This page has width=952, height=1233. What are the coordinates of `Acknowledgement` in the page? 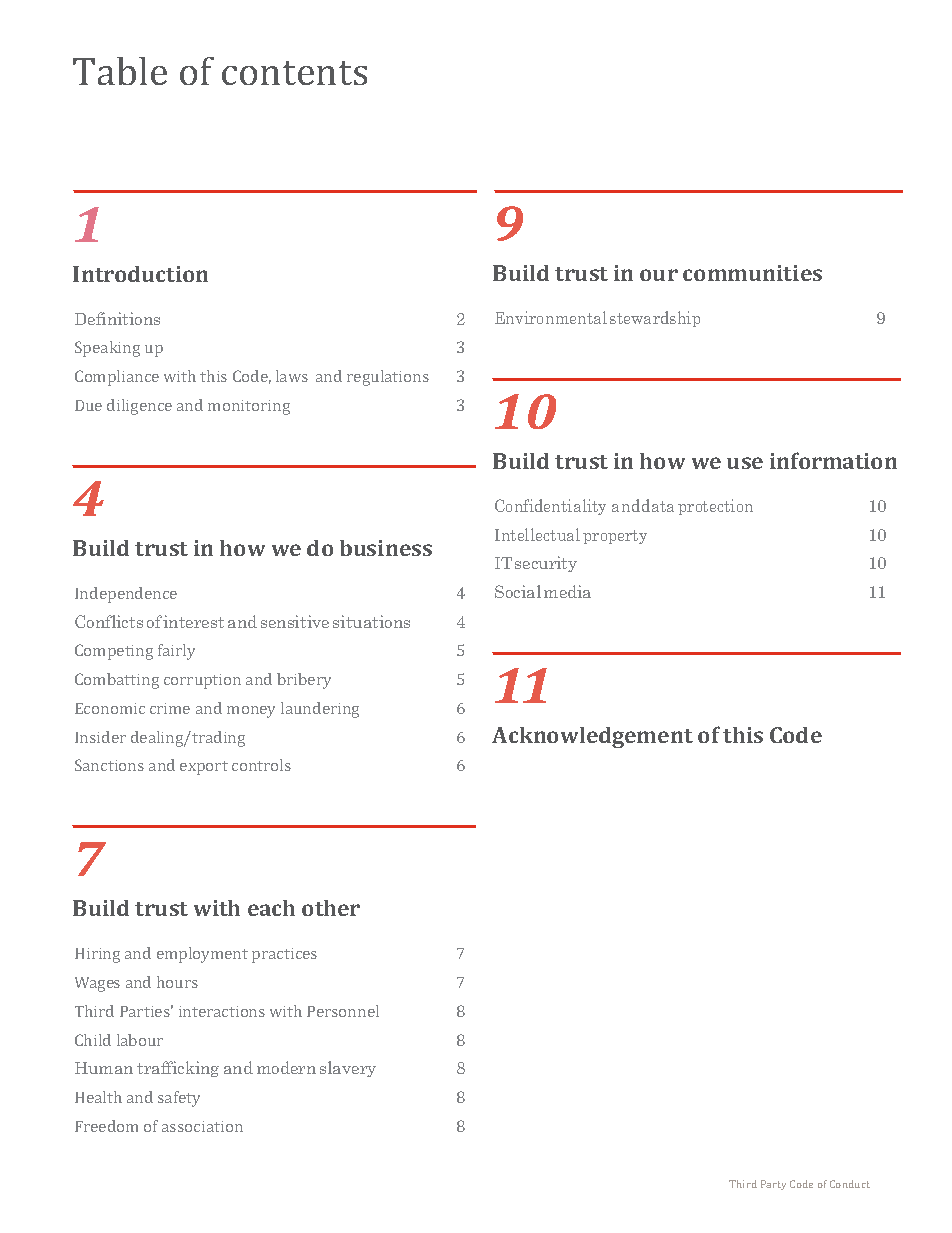 It's located at (592, 737).
